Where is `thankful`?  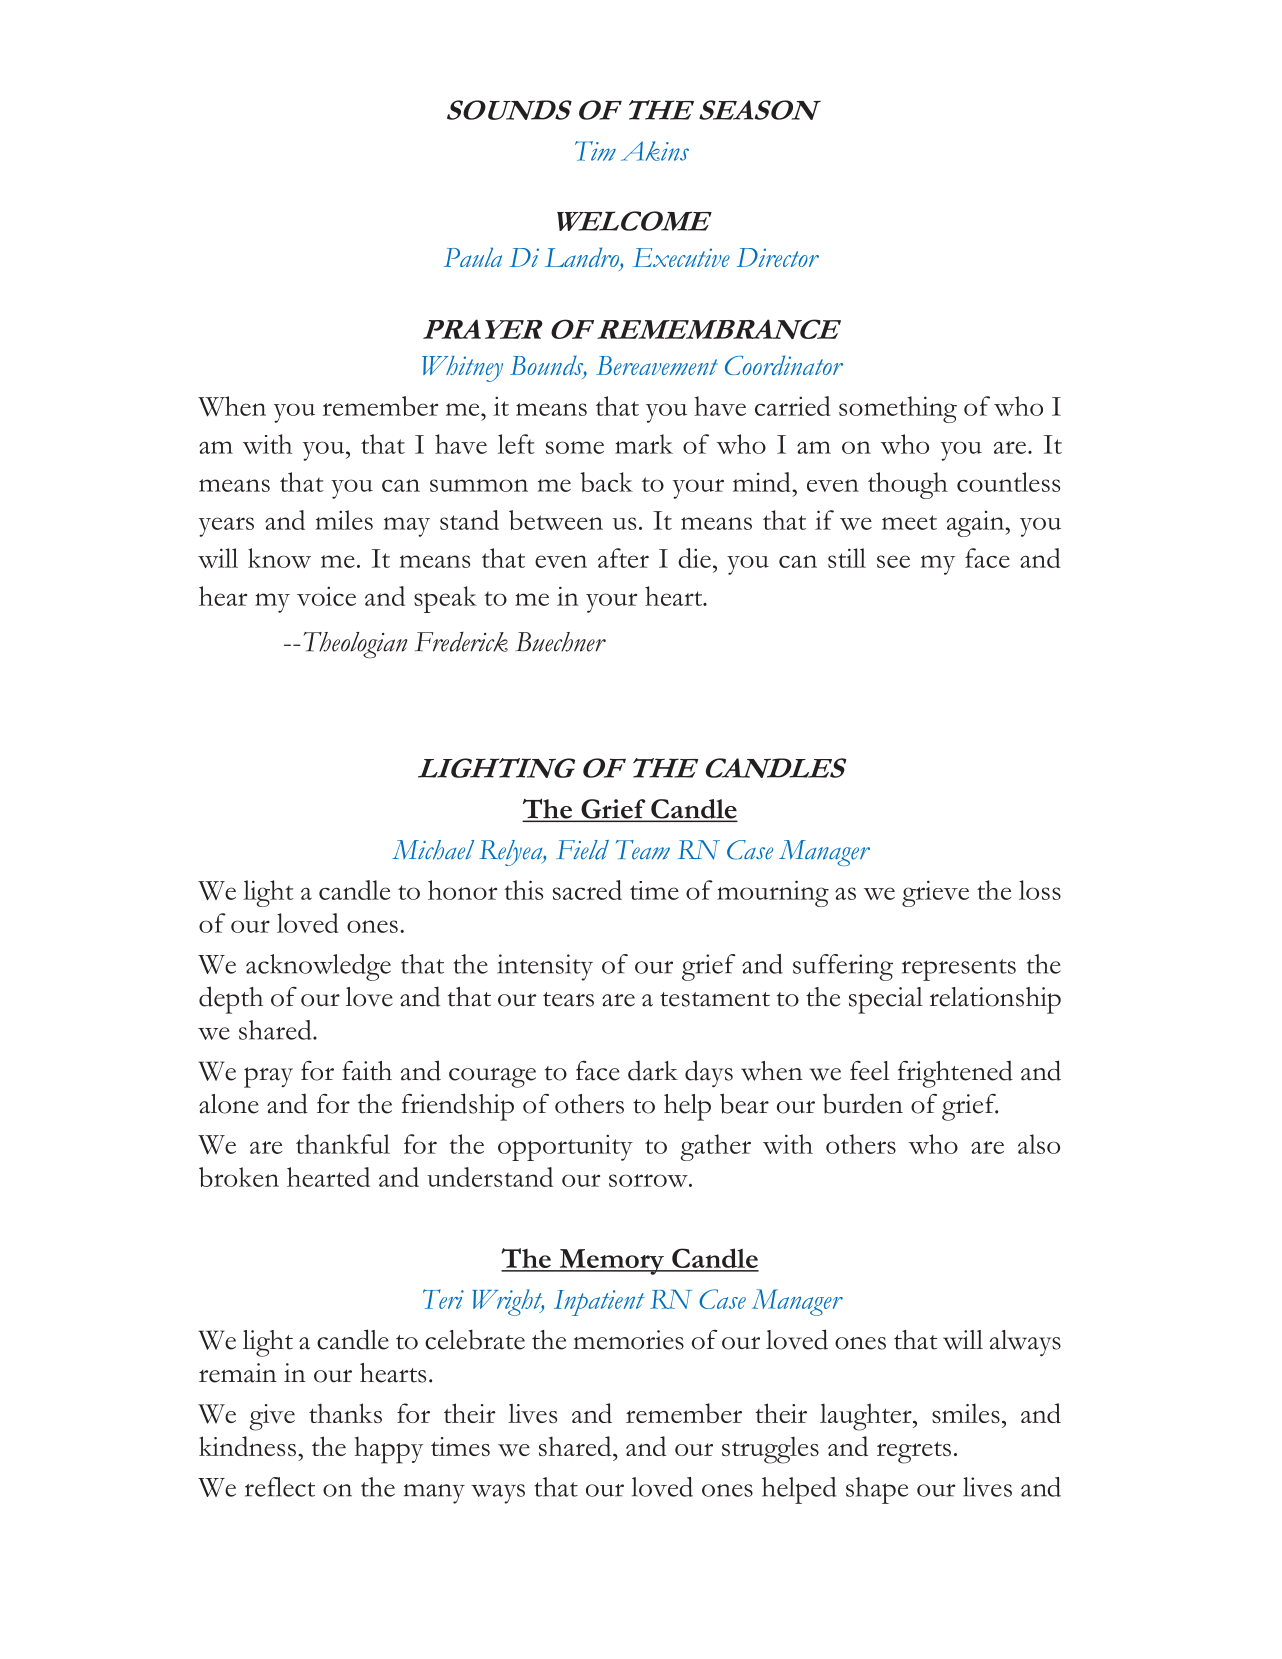
thankful is located at coordinates (343, 1144).
